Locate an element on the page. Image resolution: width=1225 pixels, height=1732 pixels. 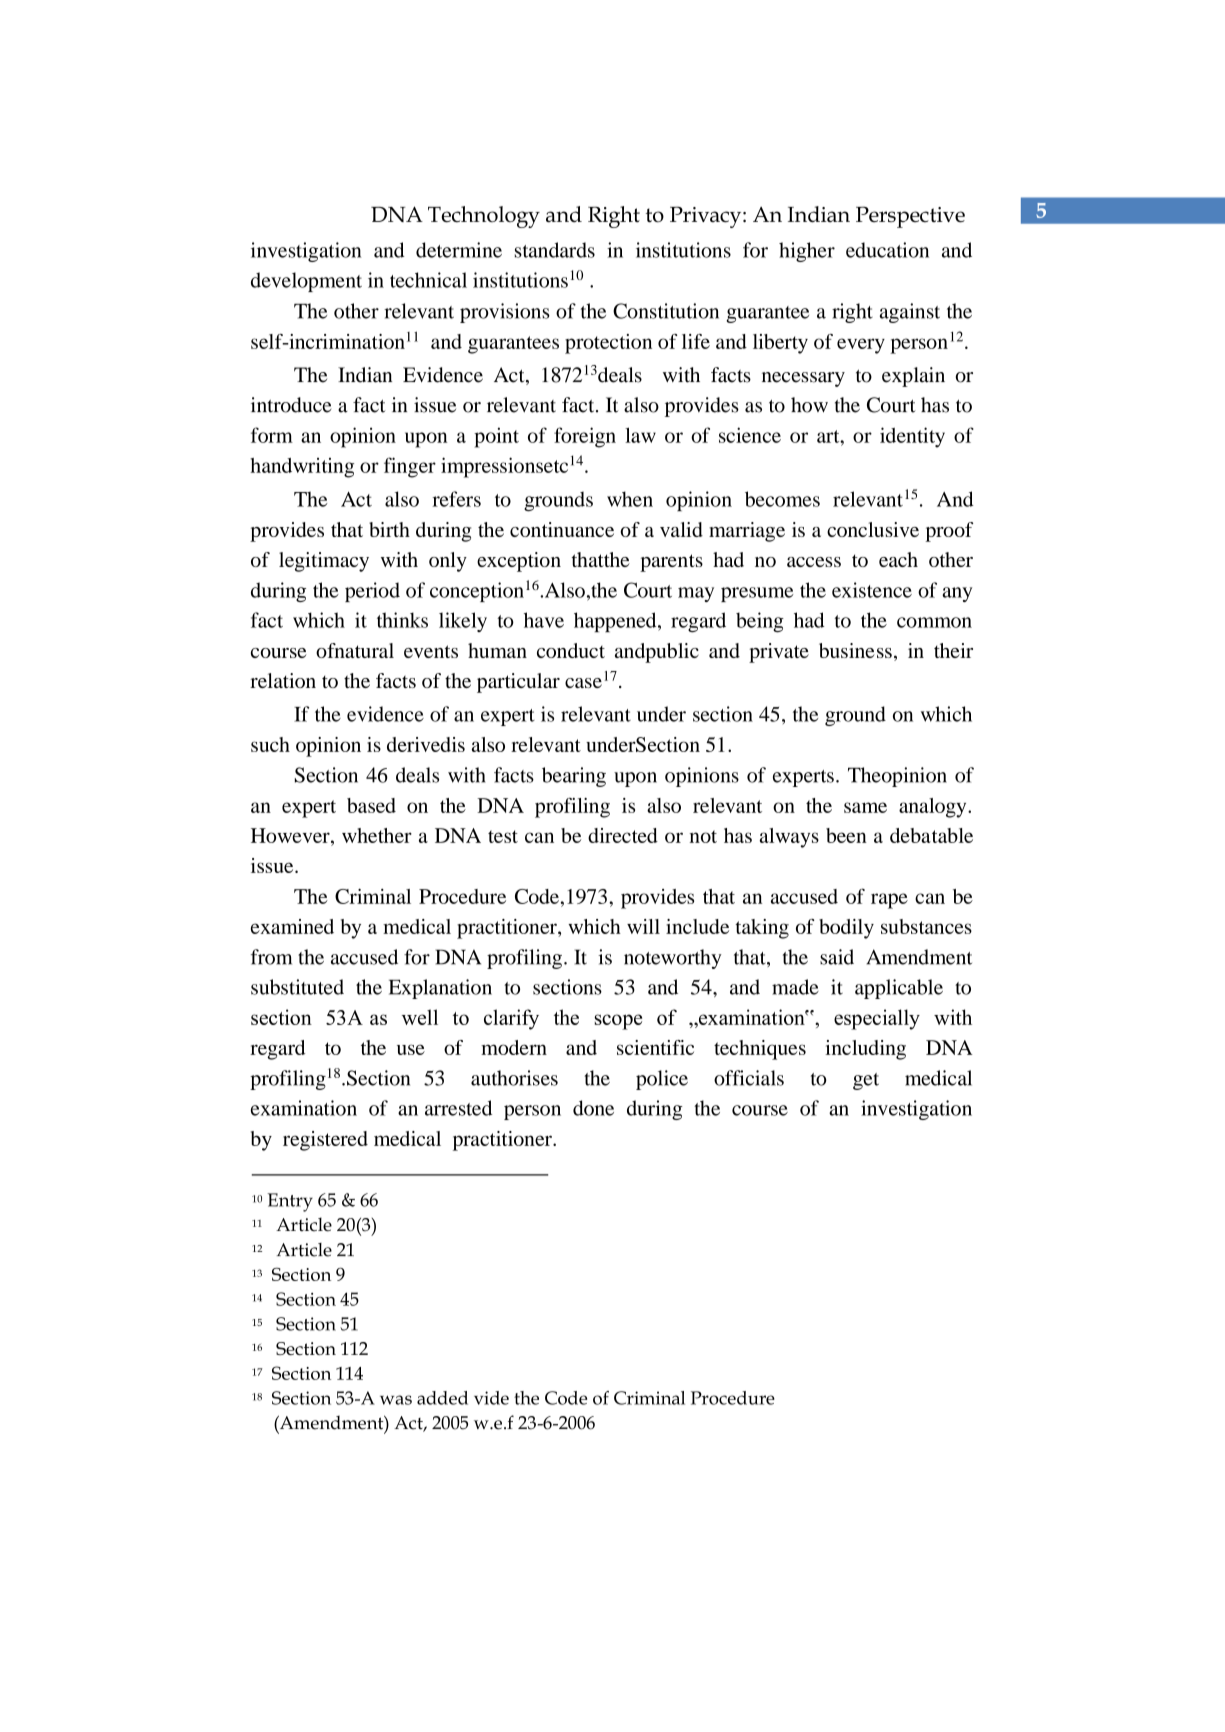
get is located at coordinates (866, 1081).
